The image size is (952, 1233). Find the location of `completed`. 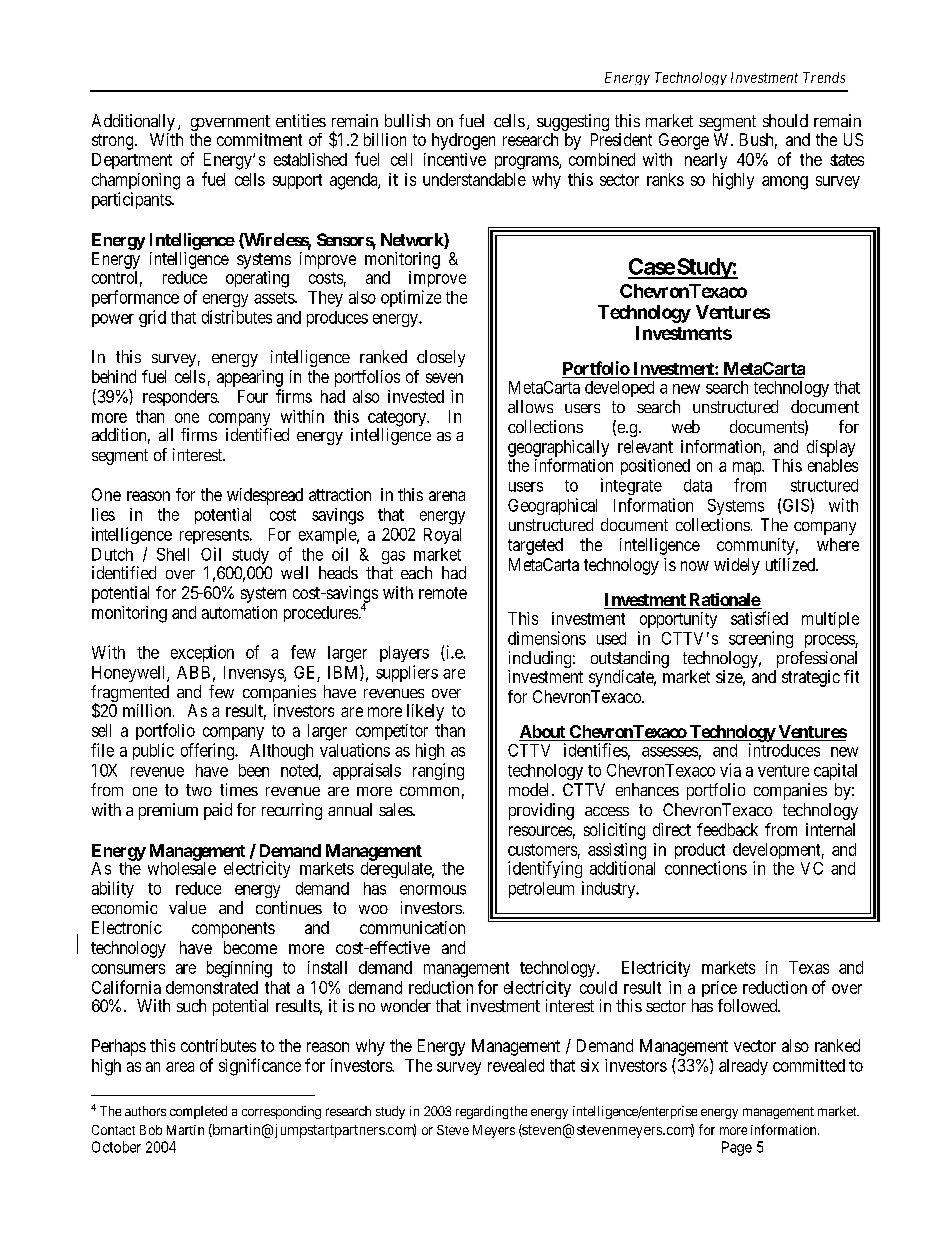

completed is located at coordinates (198, 1112).
